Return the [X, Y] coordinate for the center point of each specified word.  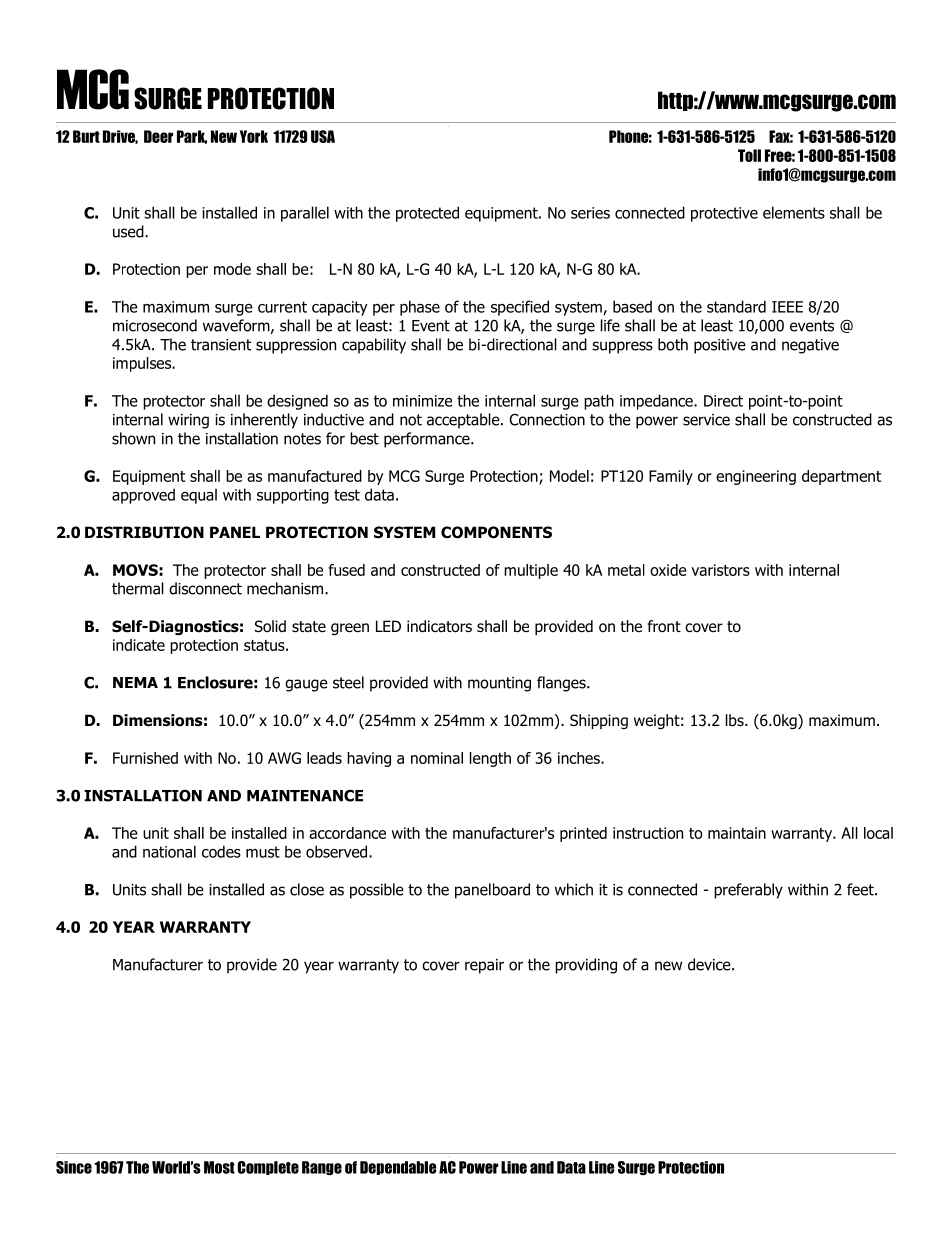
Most [219, 1167]
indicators [439, 626]
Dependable [398, 1168]
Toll [749, 155]
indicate [139, 645]
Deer [158, 136]
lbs [736, 720]
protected [427, 214]
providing [586, 966]
